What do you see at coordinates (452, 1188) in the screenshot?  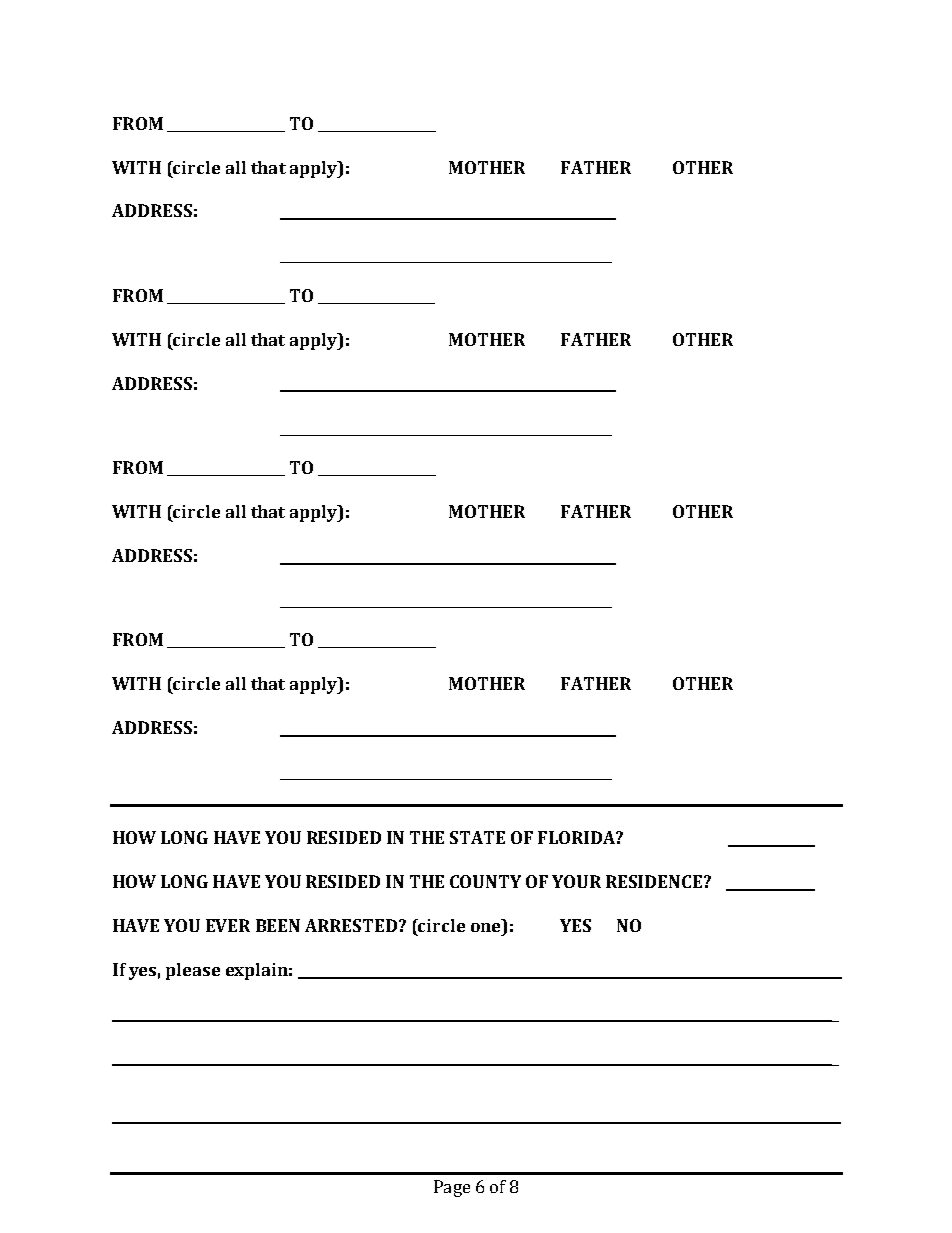 I see `Page` at bounding box center [452, 1188].
